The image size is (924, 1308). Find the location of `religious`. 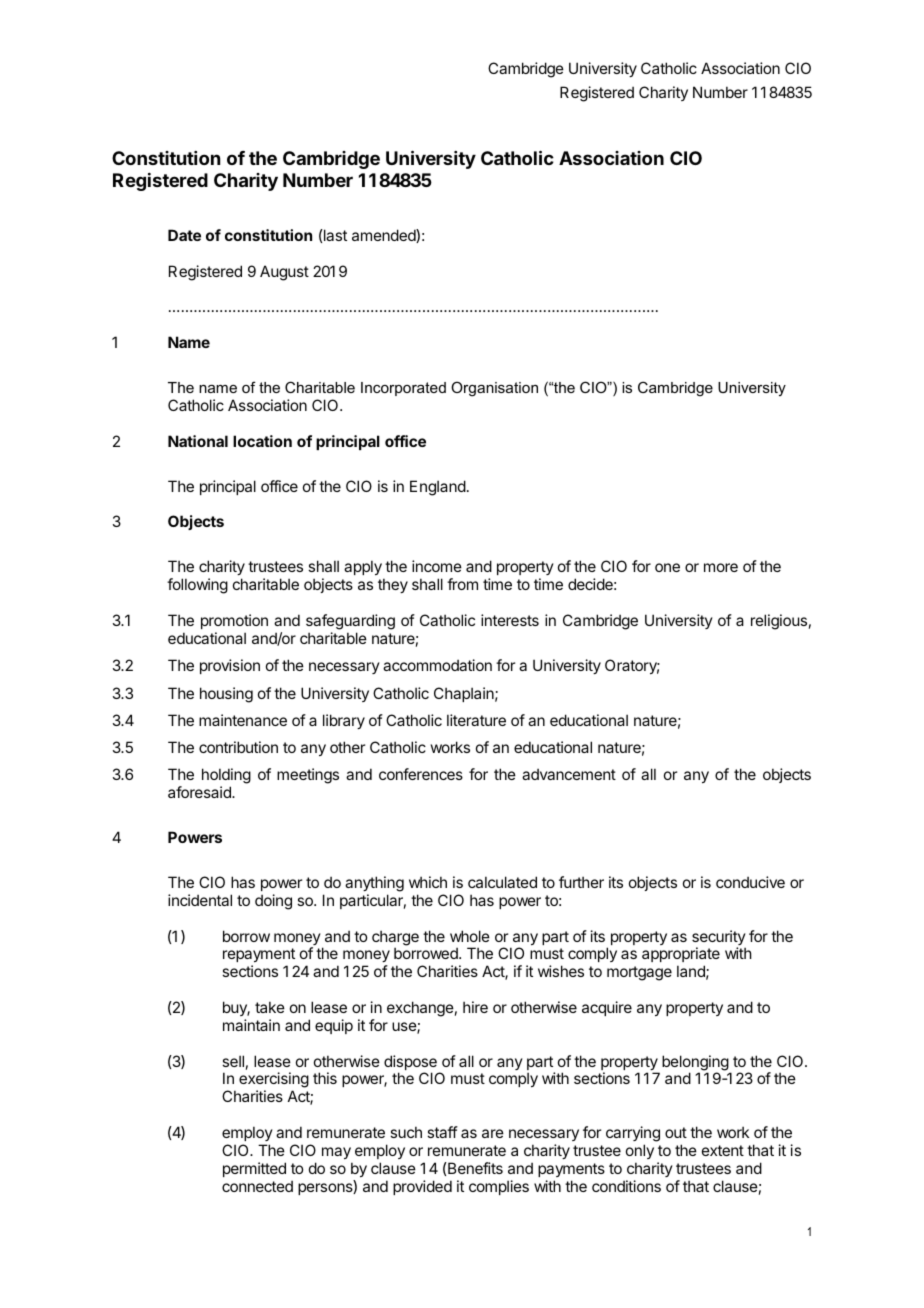

religious is located at coordinates (779, 622).
